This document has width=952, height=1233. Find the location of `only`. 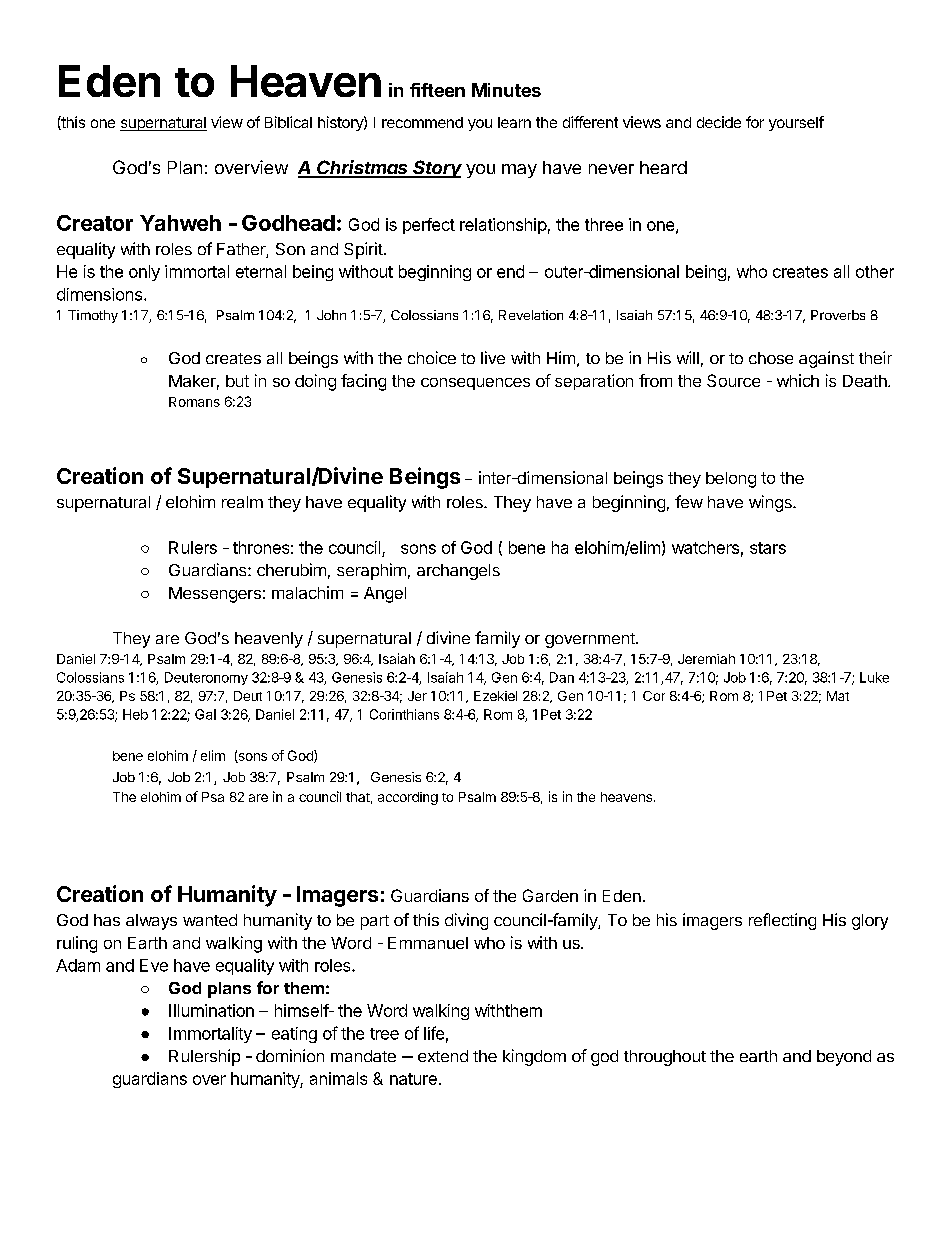

only is located at coordinates (144, 273).
